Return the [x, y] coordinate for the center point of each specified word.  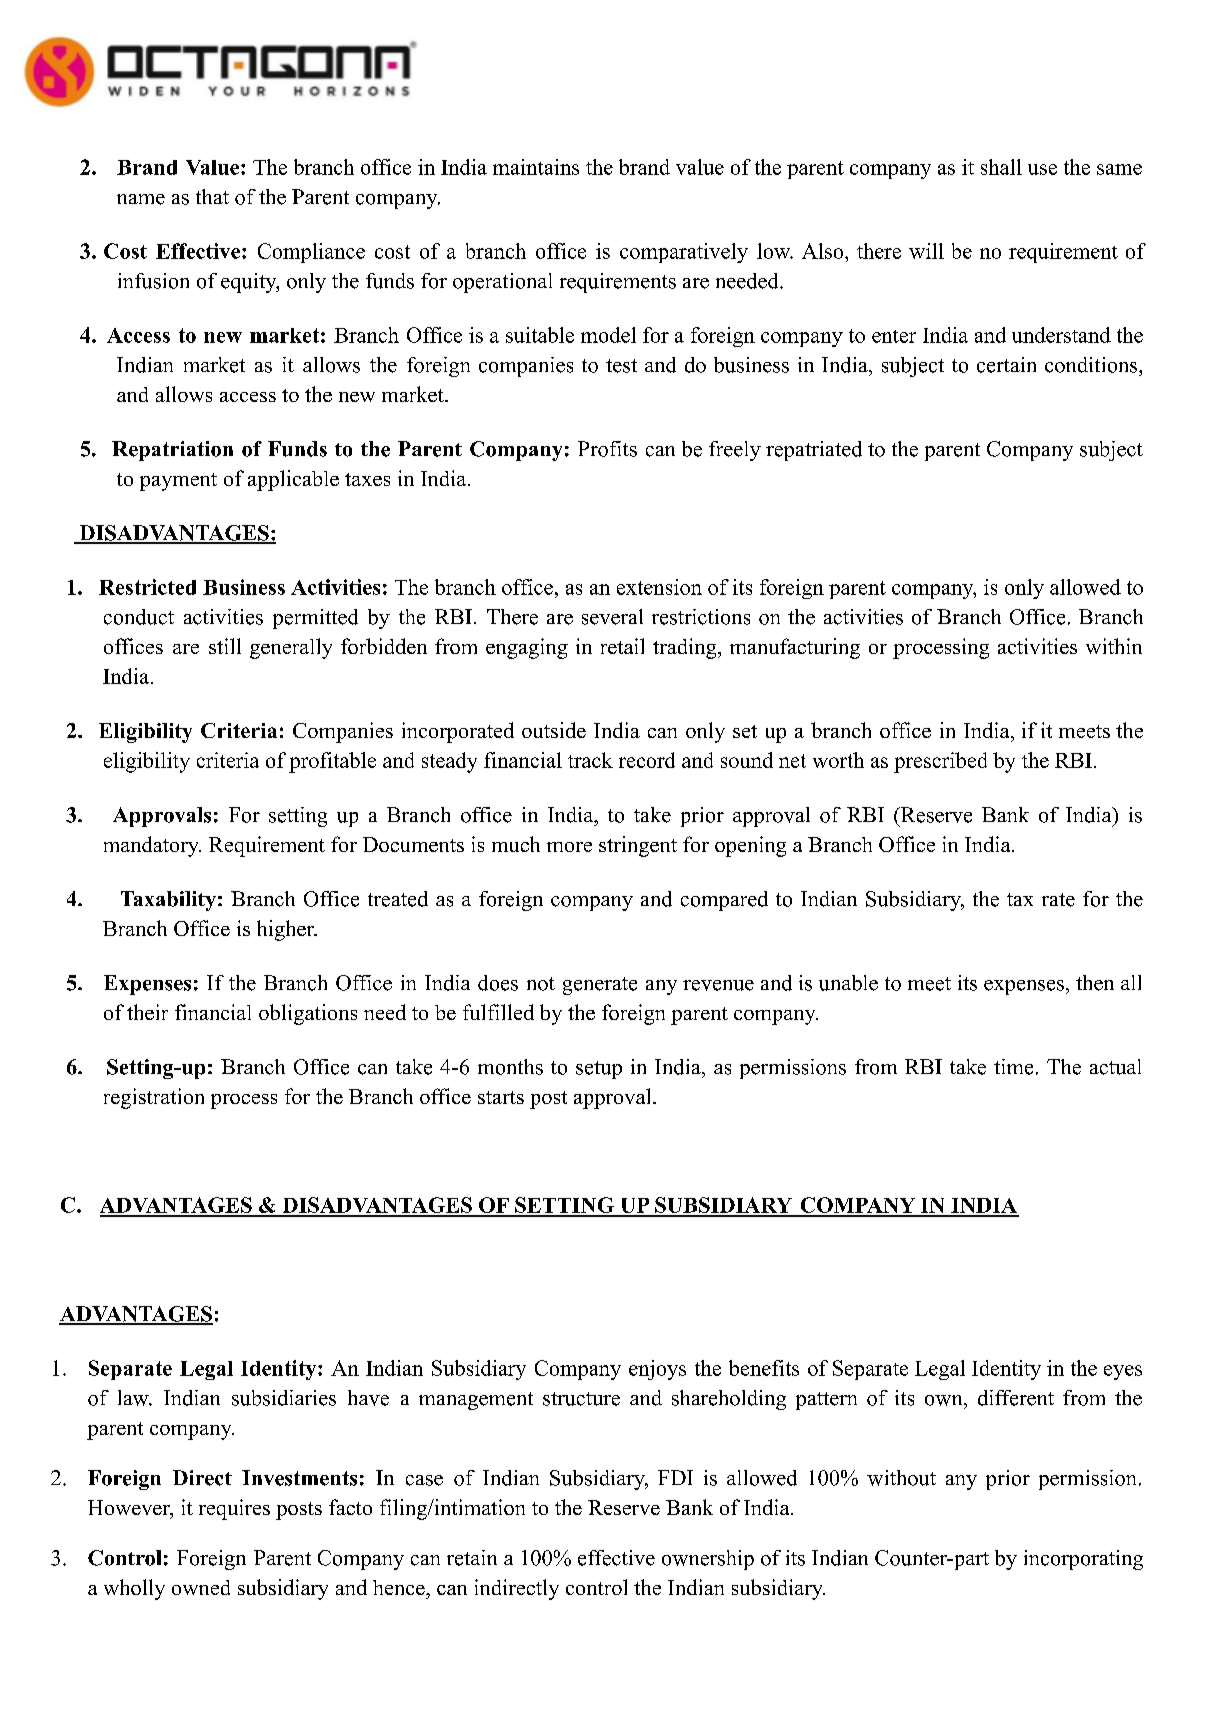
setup [599, 1070]
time [1013, 1067]
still [225, 646]
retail [622, 646]
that [212, 196]
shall [1001, 167]
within [1114, 646]
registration [154, 1098]
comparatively [684, 253]
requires [234, 1509]
